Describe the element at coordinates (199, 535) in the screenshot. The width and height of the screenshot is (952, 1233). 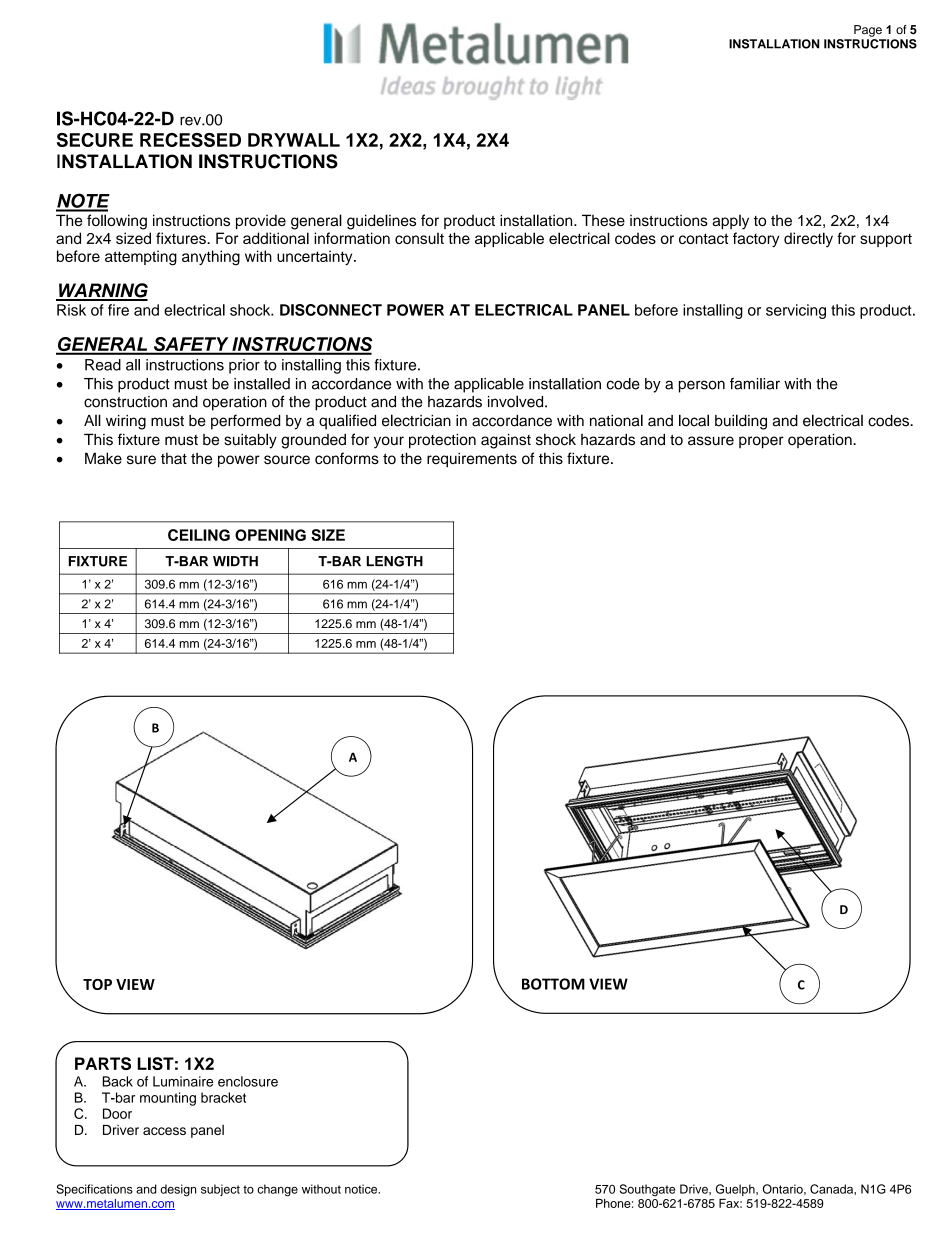
I see `CEILING` at that location.
